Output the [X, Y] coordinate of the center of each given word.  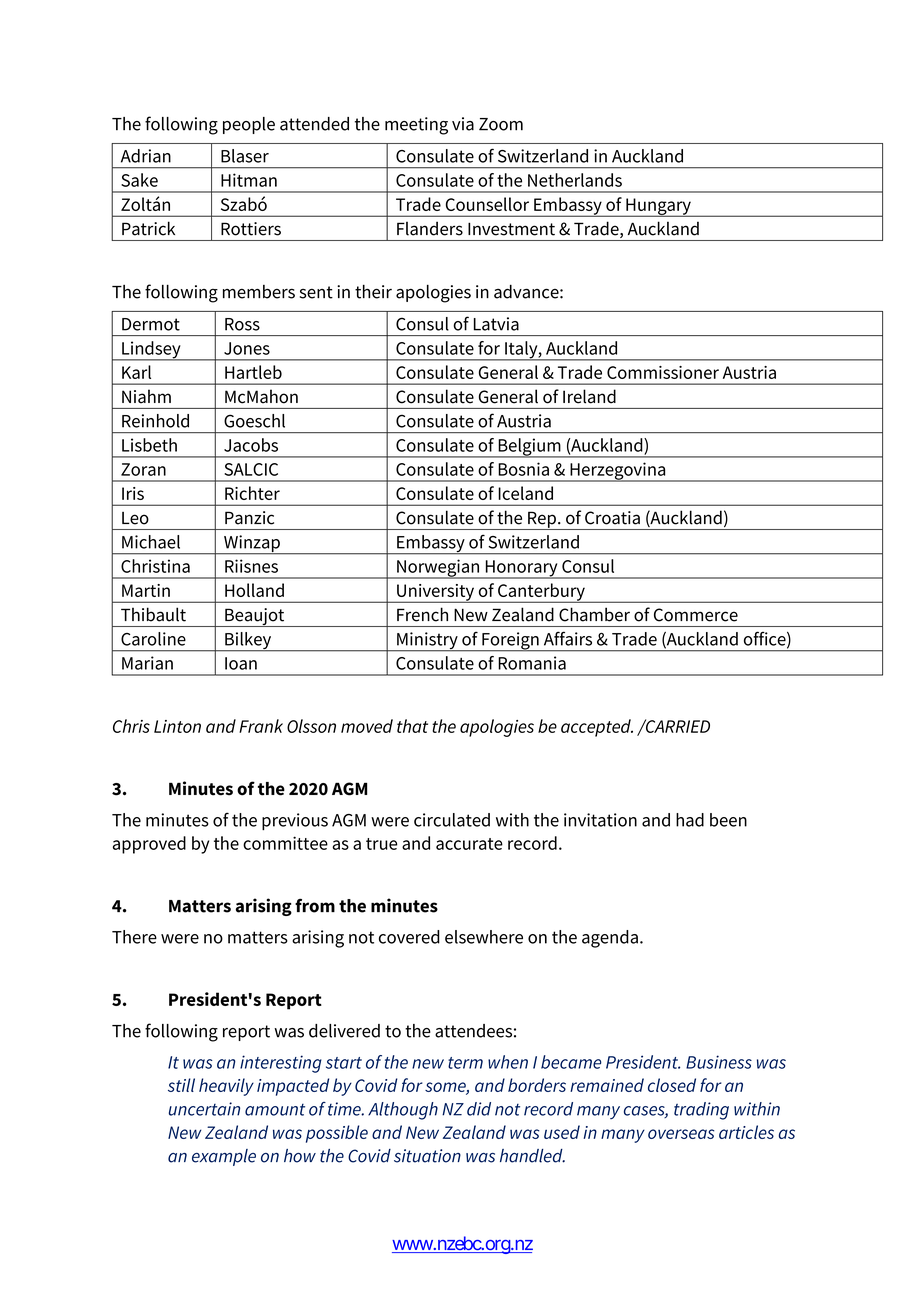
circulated [452, 820]
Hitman [249, 180]
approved [149, 845]
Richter [252, 493]
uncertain [204, 1109]
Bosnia [523, 469]
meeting [416, 126]
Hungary [658, 207]
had [690, 820]
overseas [681, 1134]
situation [427, 1156]
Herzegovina [618, 472]
